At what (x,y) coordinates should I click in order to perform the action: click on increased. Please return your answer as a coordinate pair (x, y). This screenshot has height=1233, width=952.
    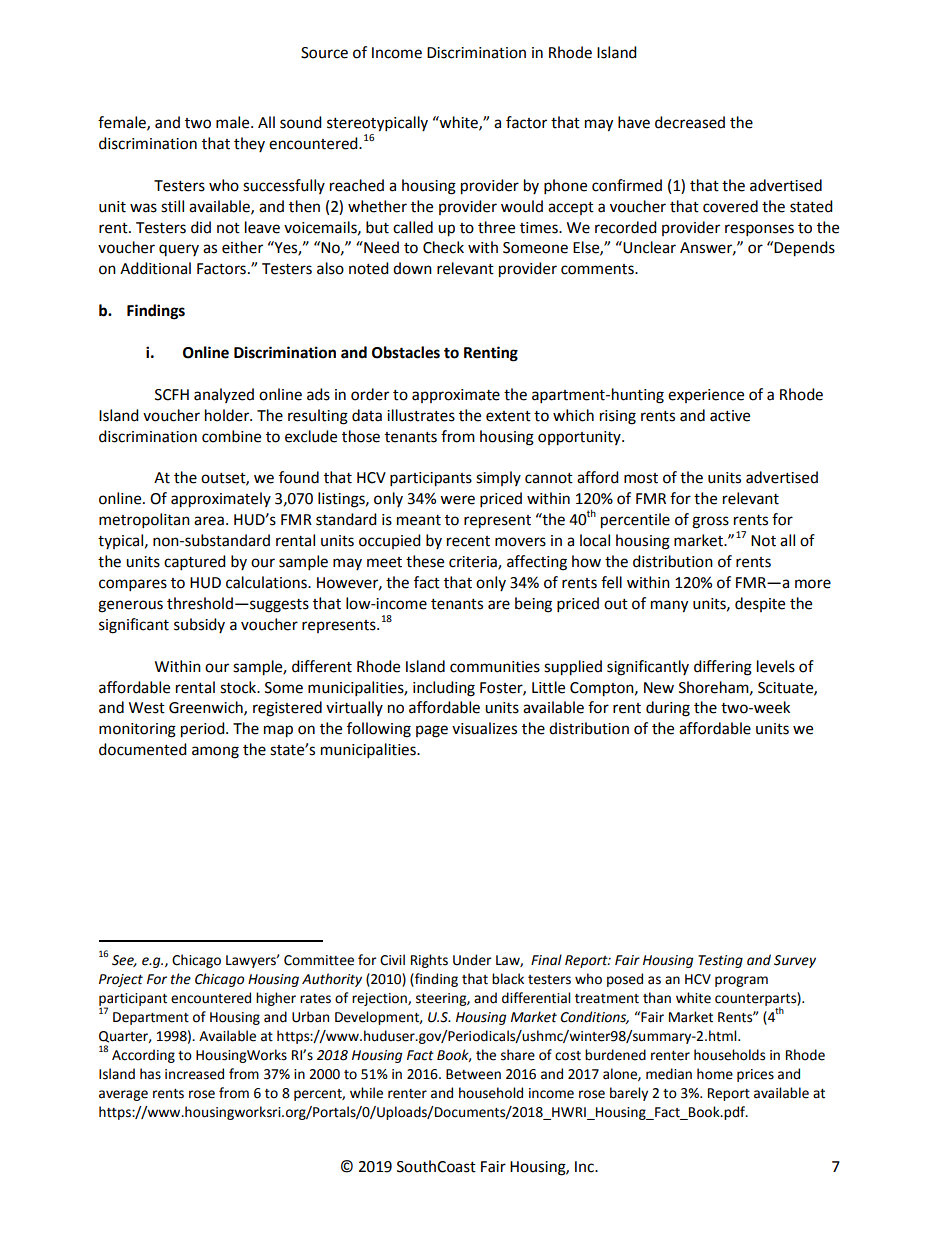
    Looking at the image, I should click on (194, 1074).
